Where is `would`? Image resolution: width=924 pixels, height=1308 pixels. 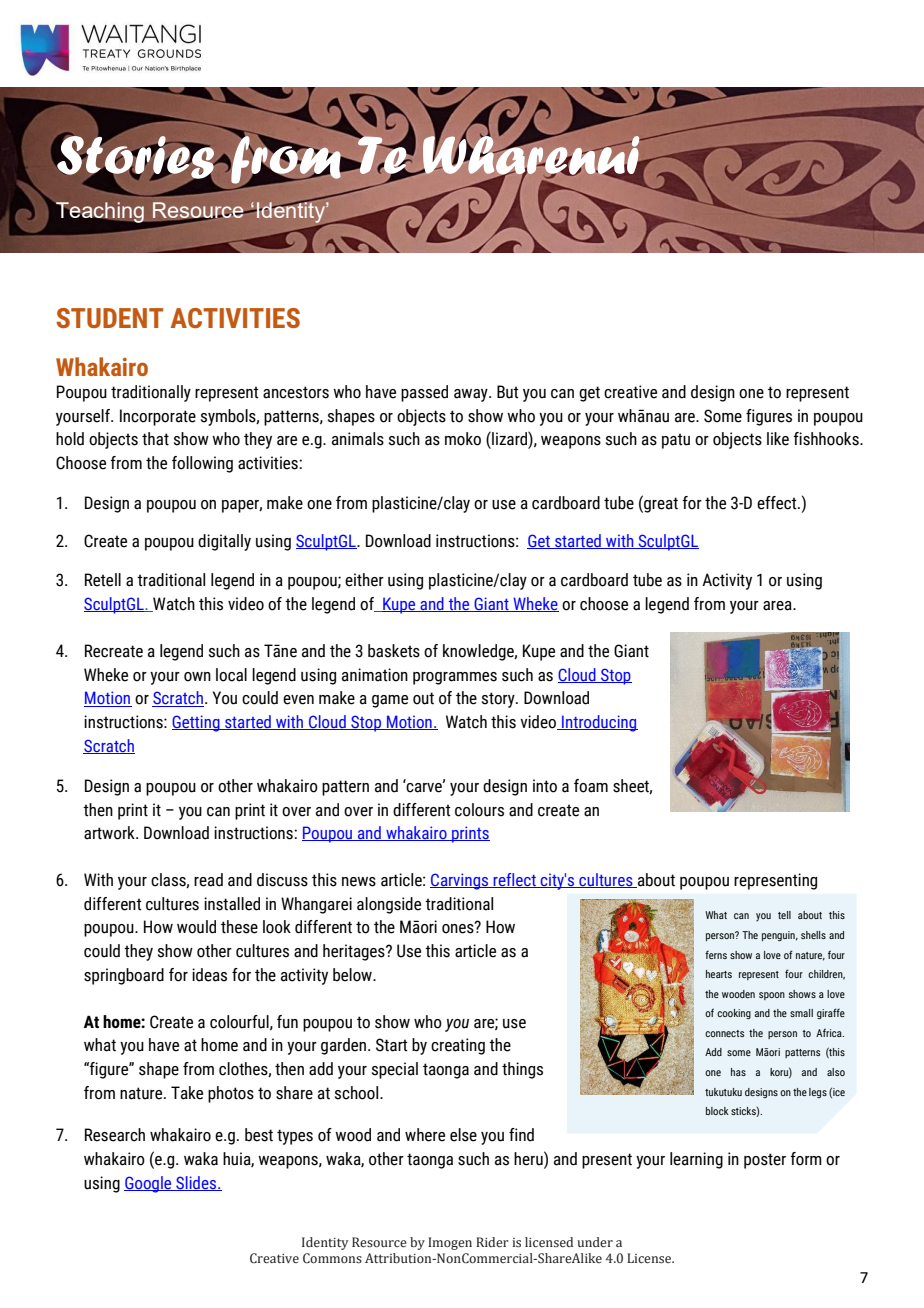 would is located at coordinates (196, 927).
